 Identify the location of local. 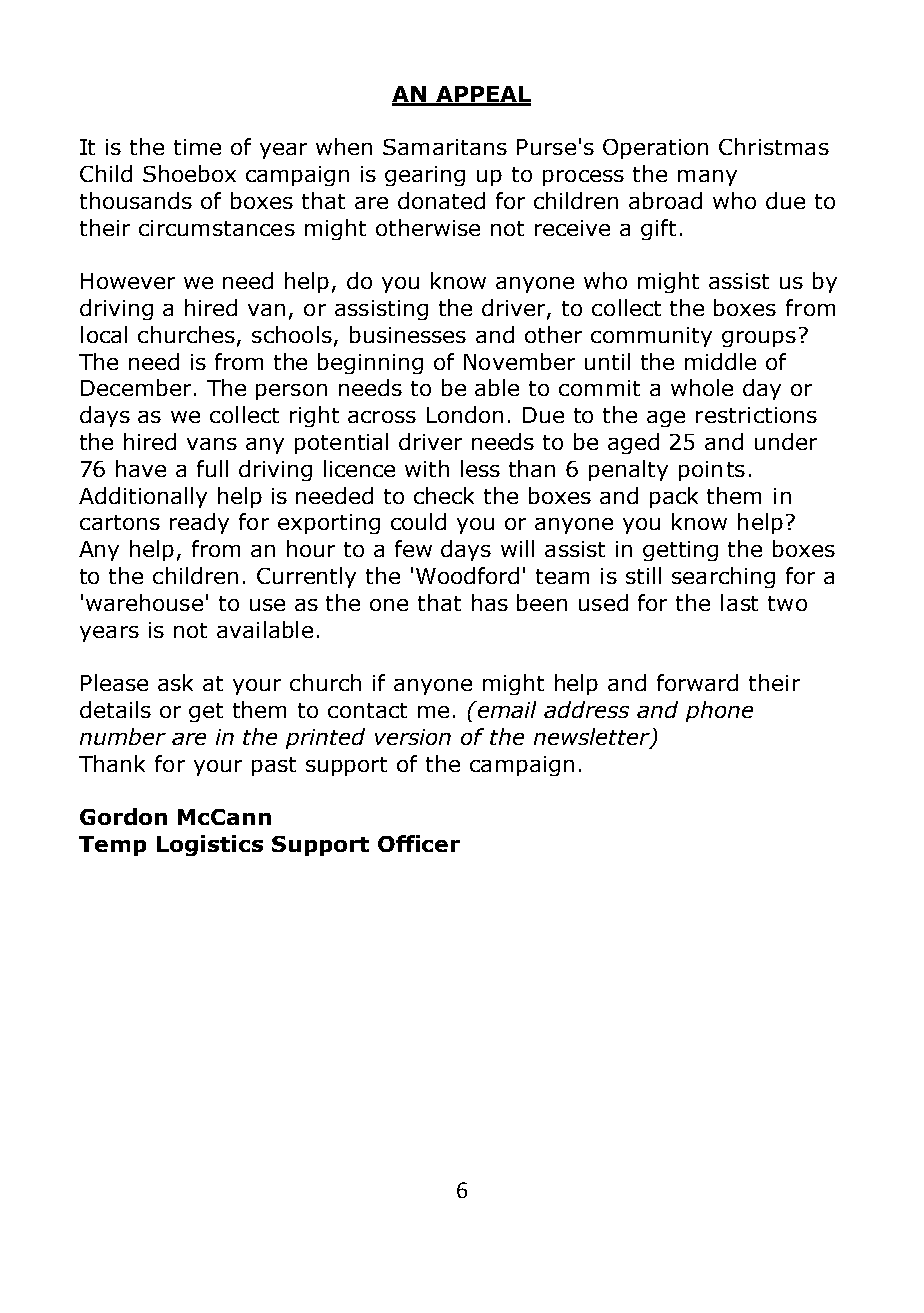
(104, 334).
